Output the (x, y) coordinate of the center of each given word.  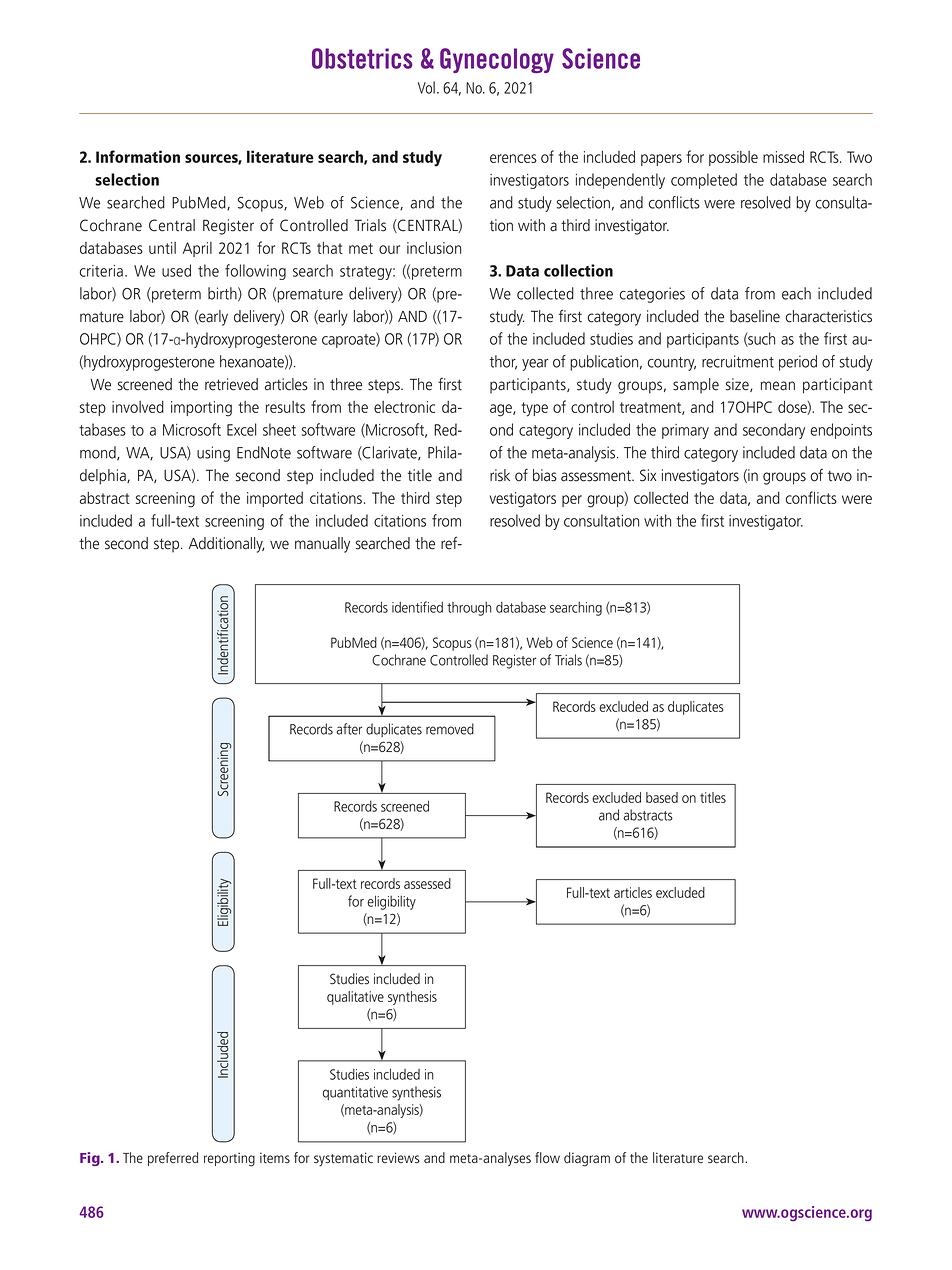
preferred (173, 1159)
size (738, 385)
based (662, 797)
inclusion (434, 248)
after (349, 729)
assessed (427, 883)
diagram (587, 1159)
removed (450, 729)
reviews (398, 1157)
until (162, 248)
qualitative (355, 998)
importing (201, 409)
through (469, 609)
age (502, 410)
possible (733, 158)
